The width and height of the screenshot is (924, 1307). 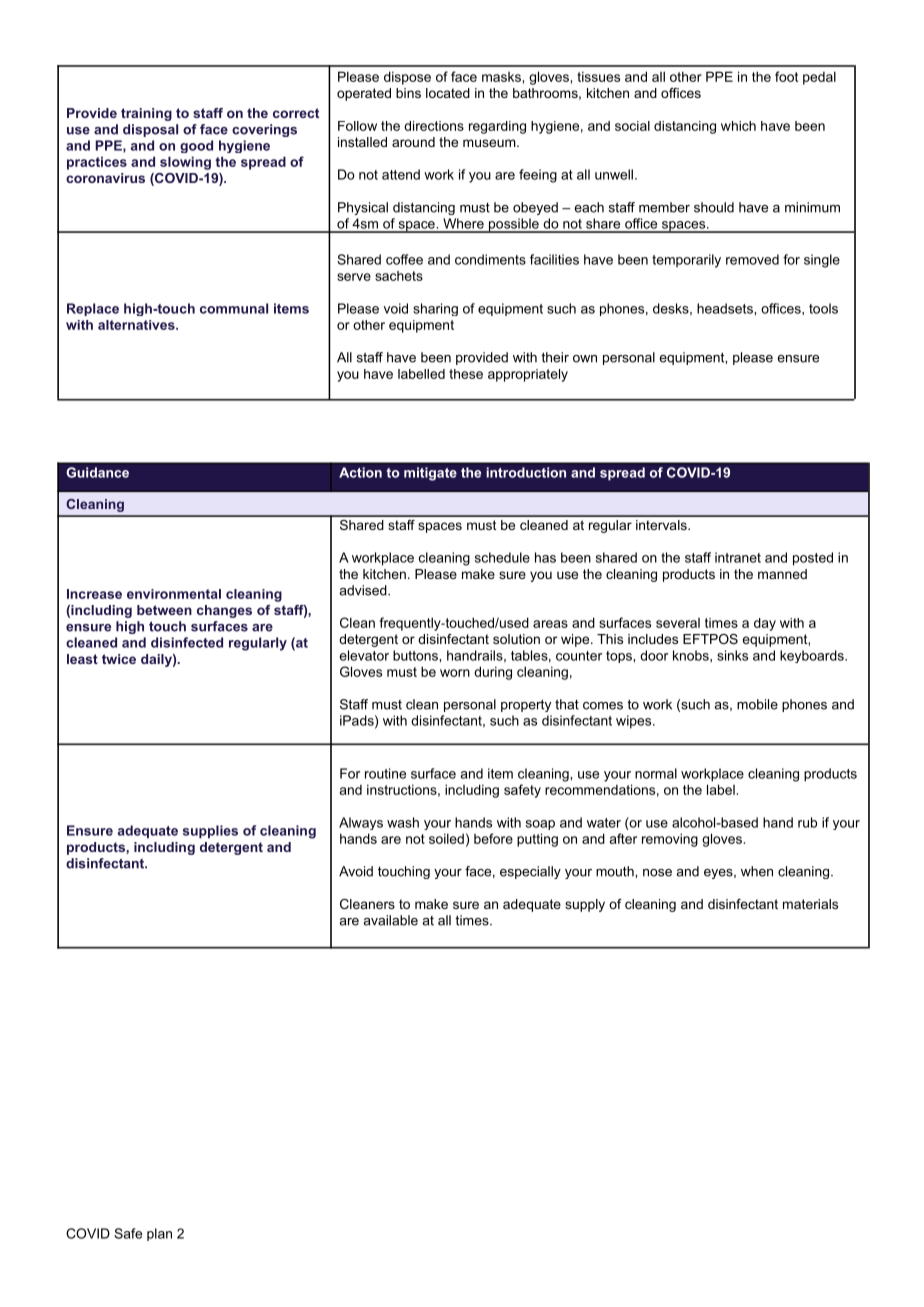 I want to click on which, so click(x=738, y=126).
